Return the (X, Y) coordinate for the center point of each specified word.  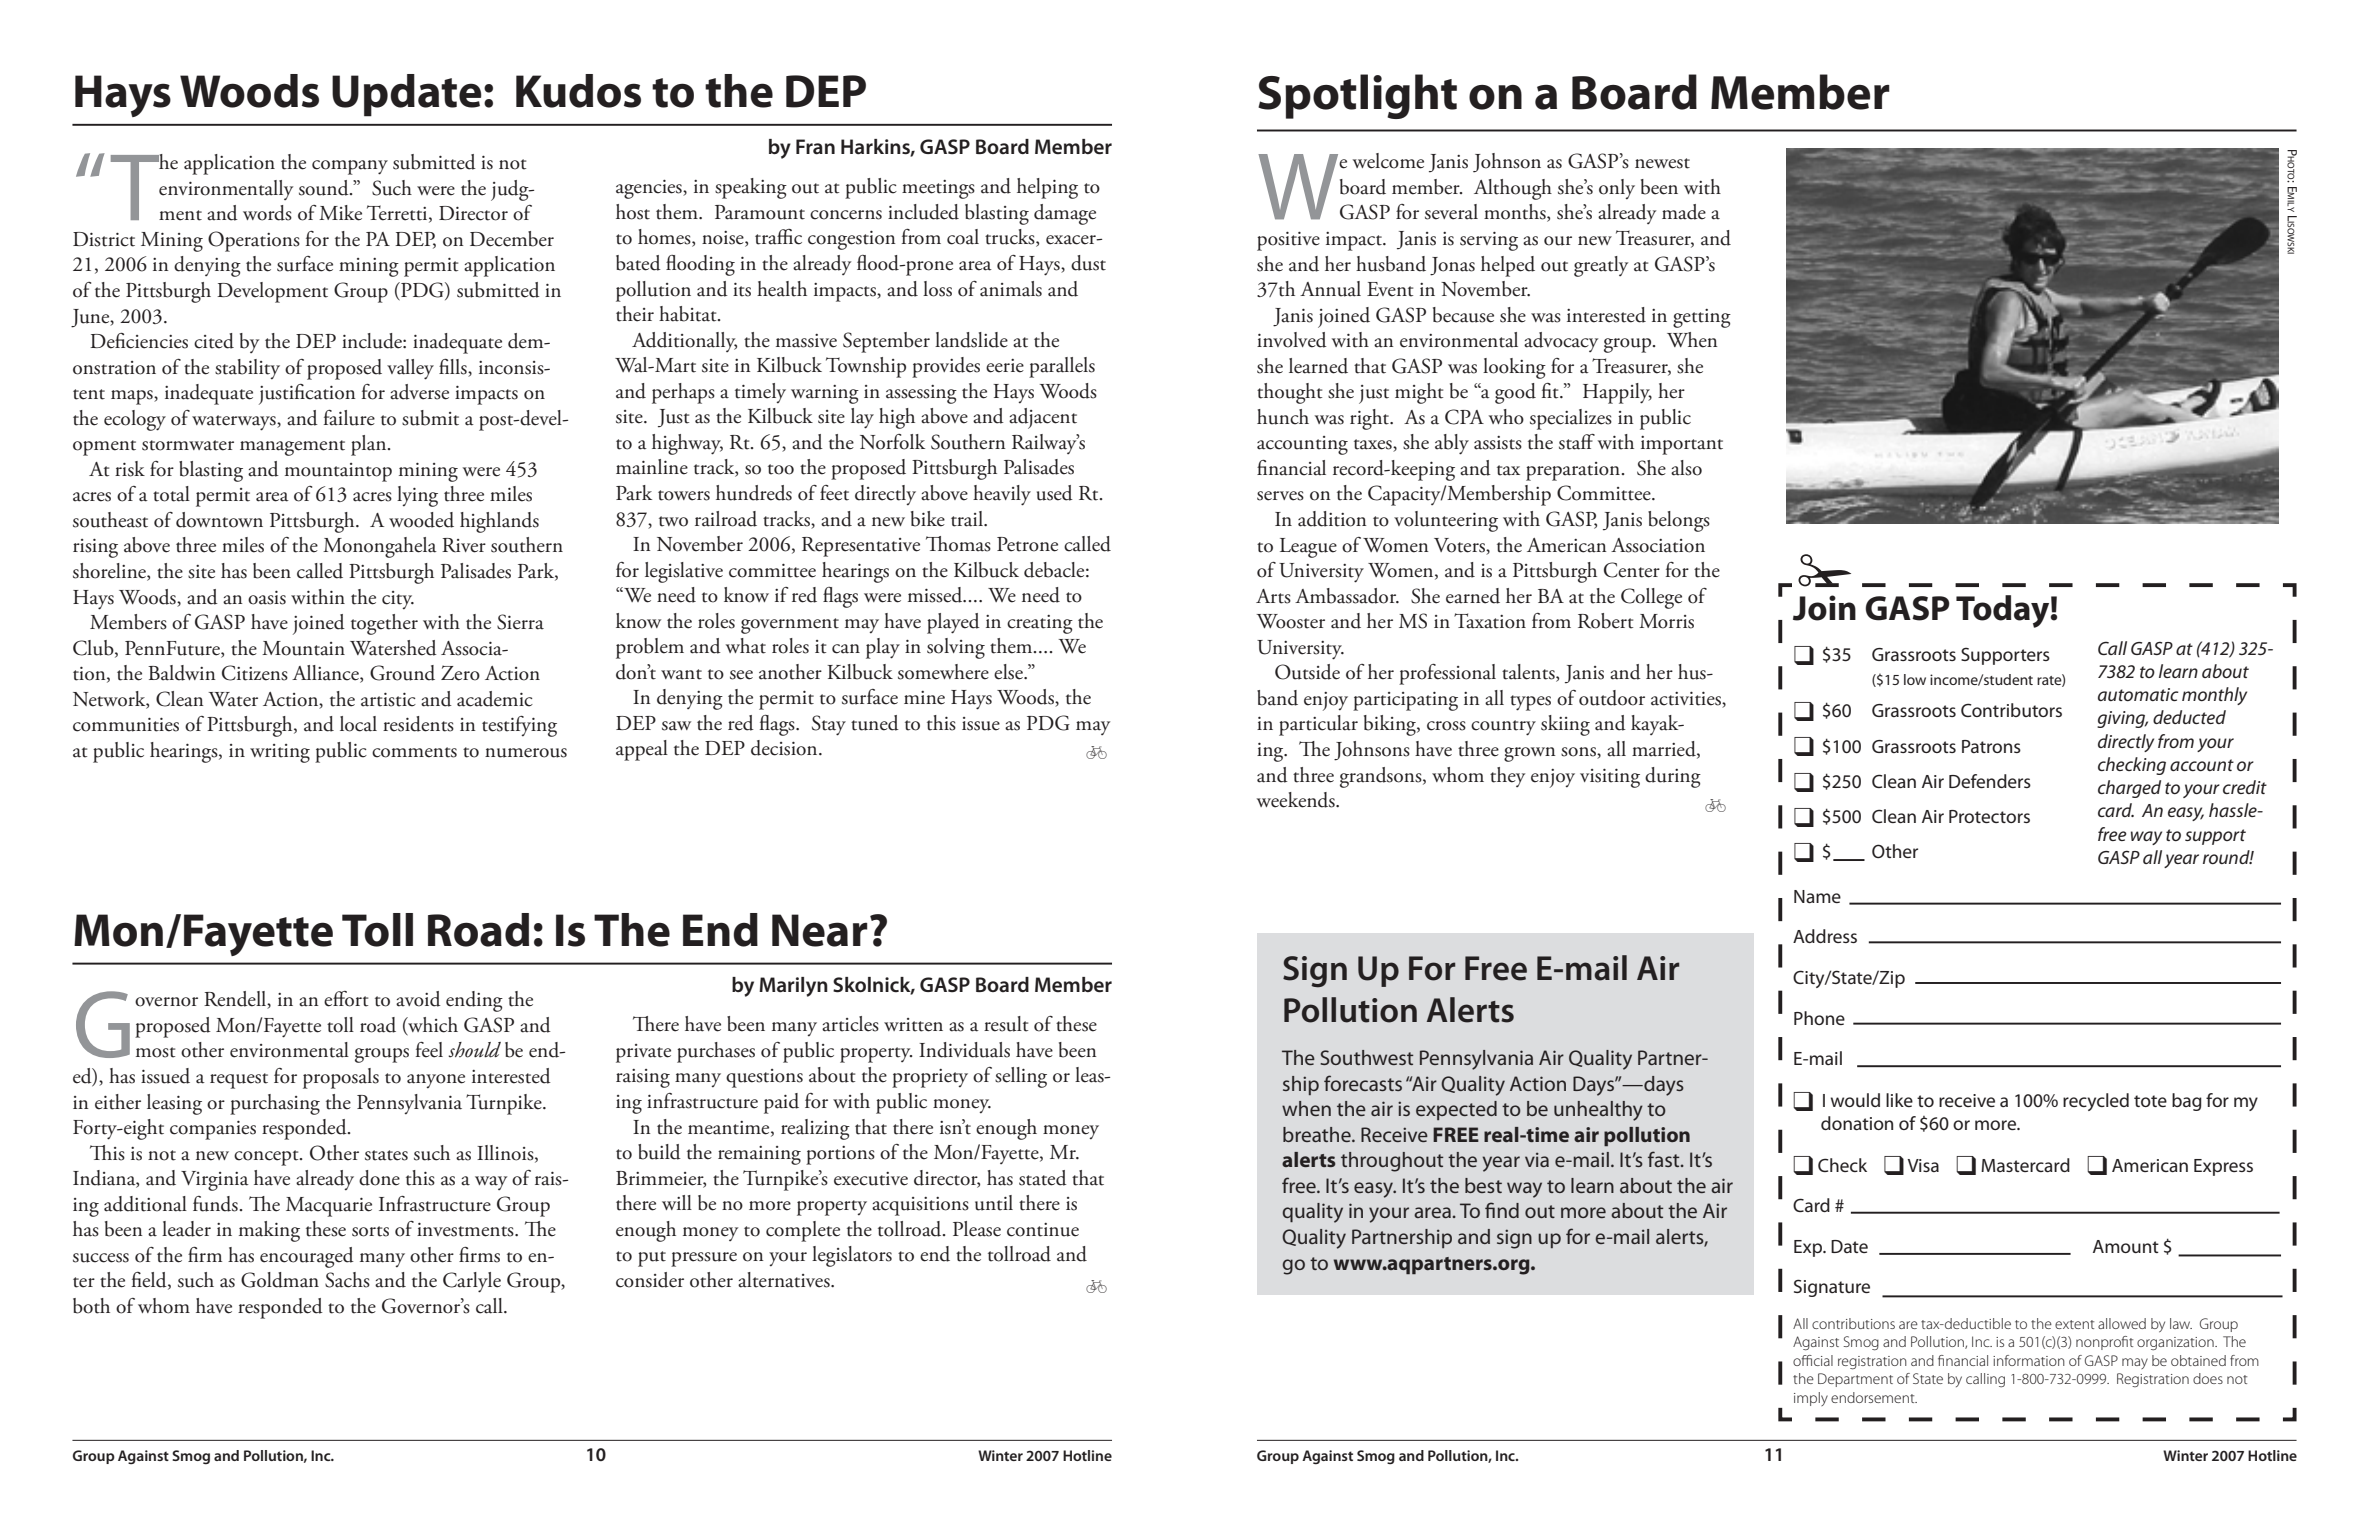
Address (1825, 936)
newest (1662, 163)
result (1006, 1024)
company (350, 167)
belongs (1679, 521)
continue (1043, 1230)
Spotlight (1357, 96)
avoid (418, 999)
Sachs (347, 1280)
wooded (421, 520)
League (1308, 548)
